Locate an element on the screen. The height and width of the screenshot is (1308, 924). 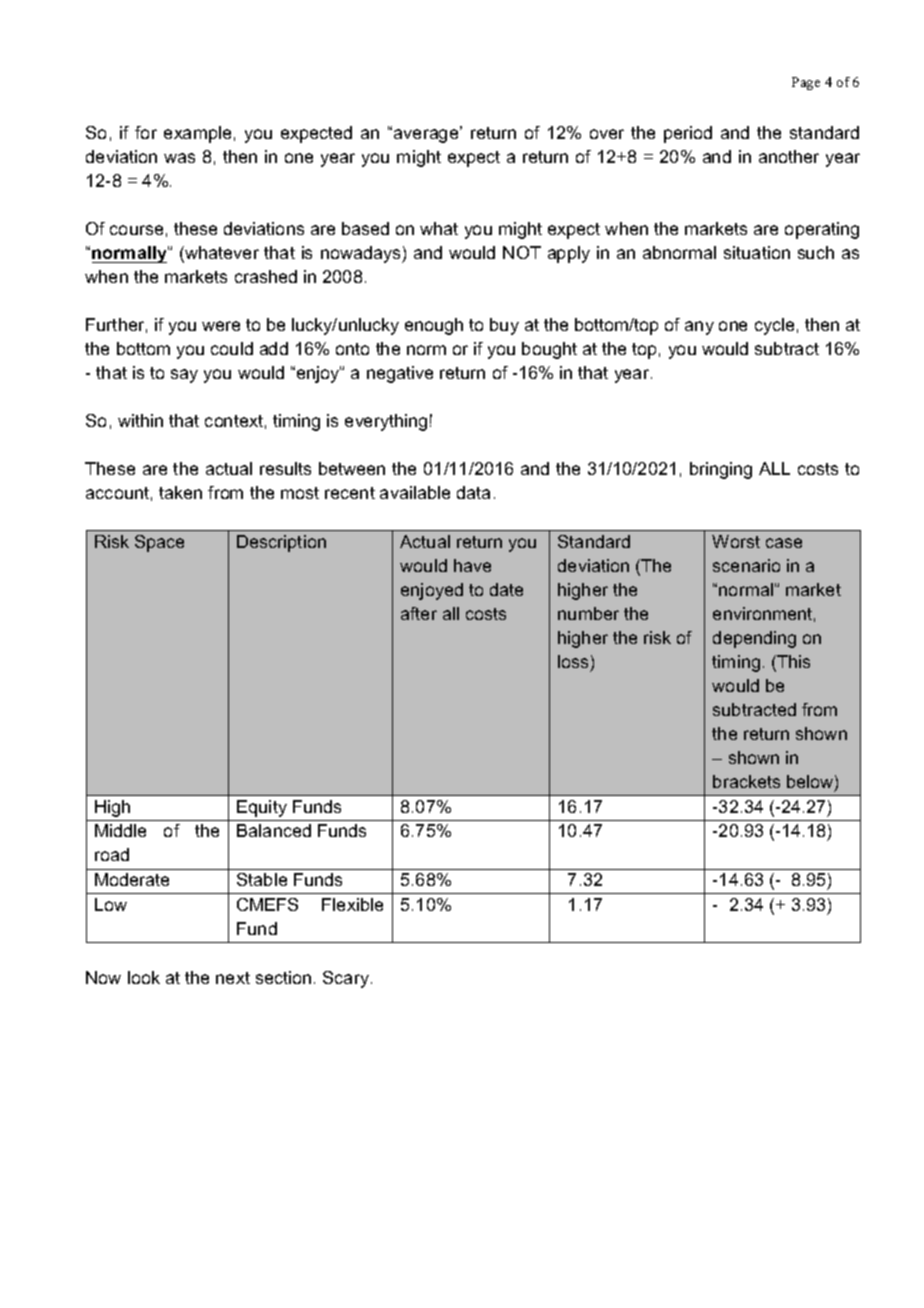
Flexible is located at coordinates (352, 904).
